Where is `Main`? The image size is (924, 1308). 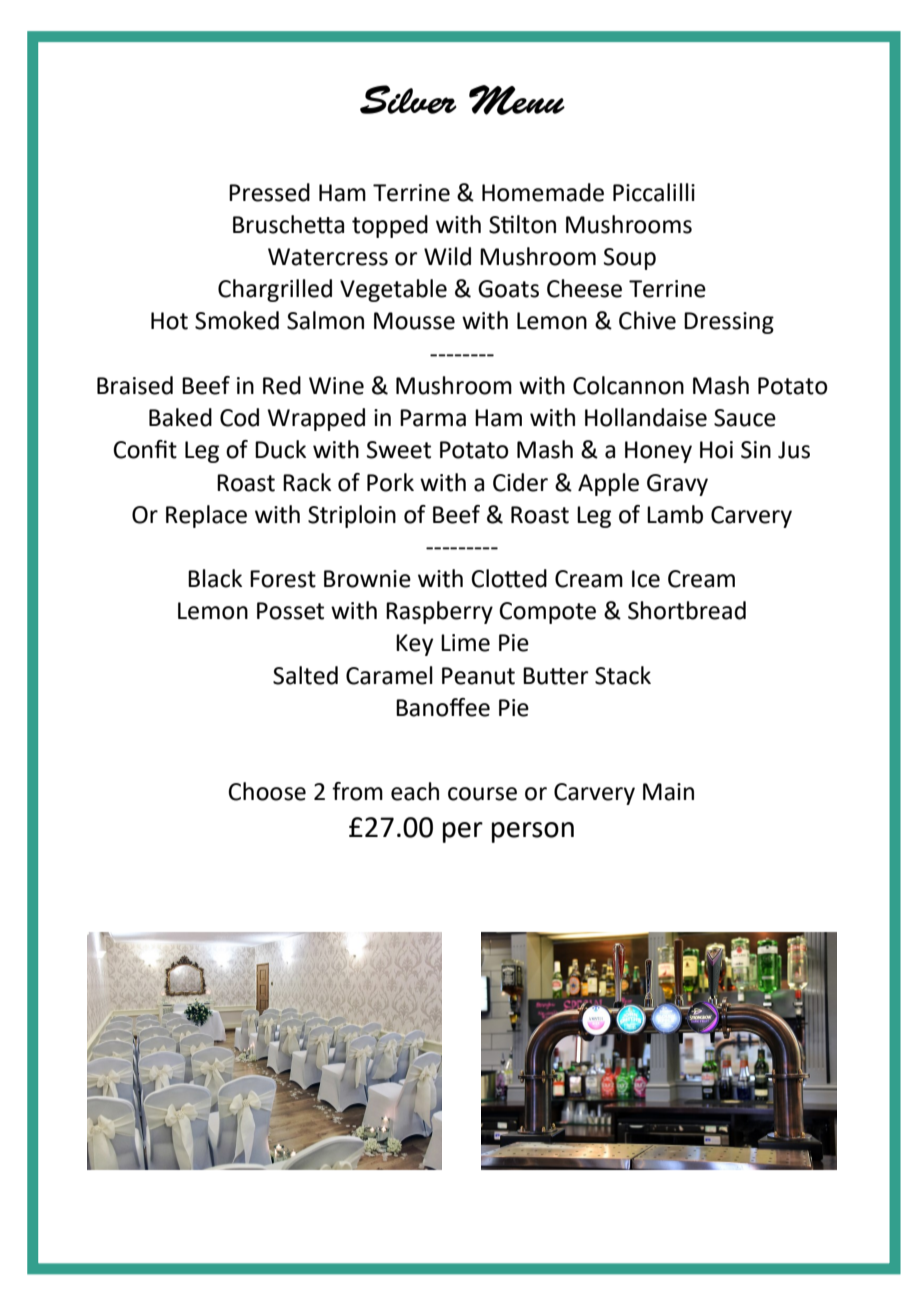 Main is located at coordinates (668, 792).
